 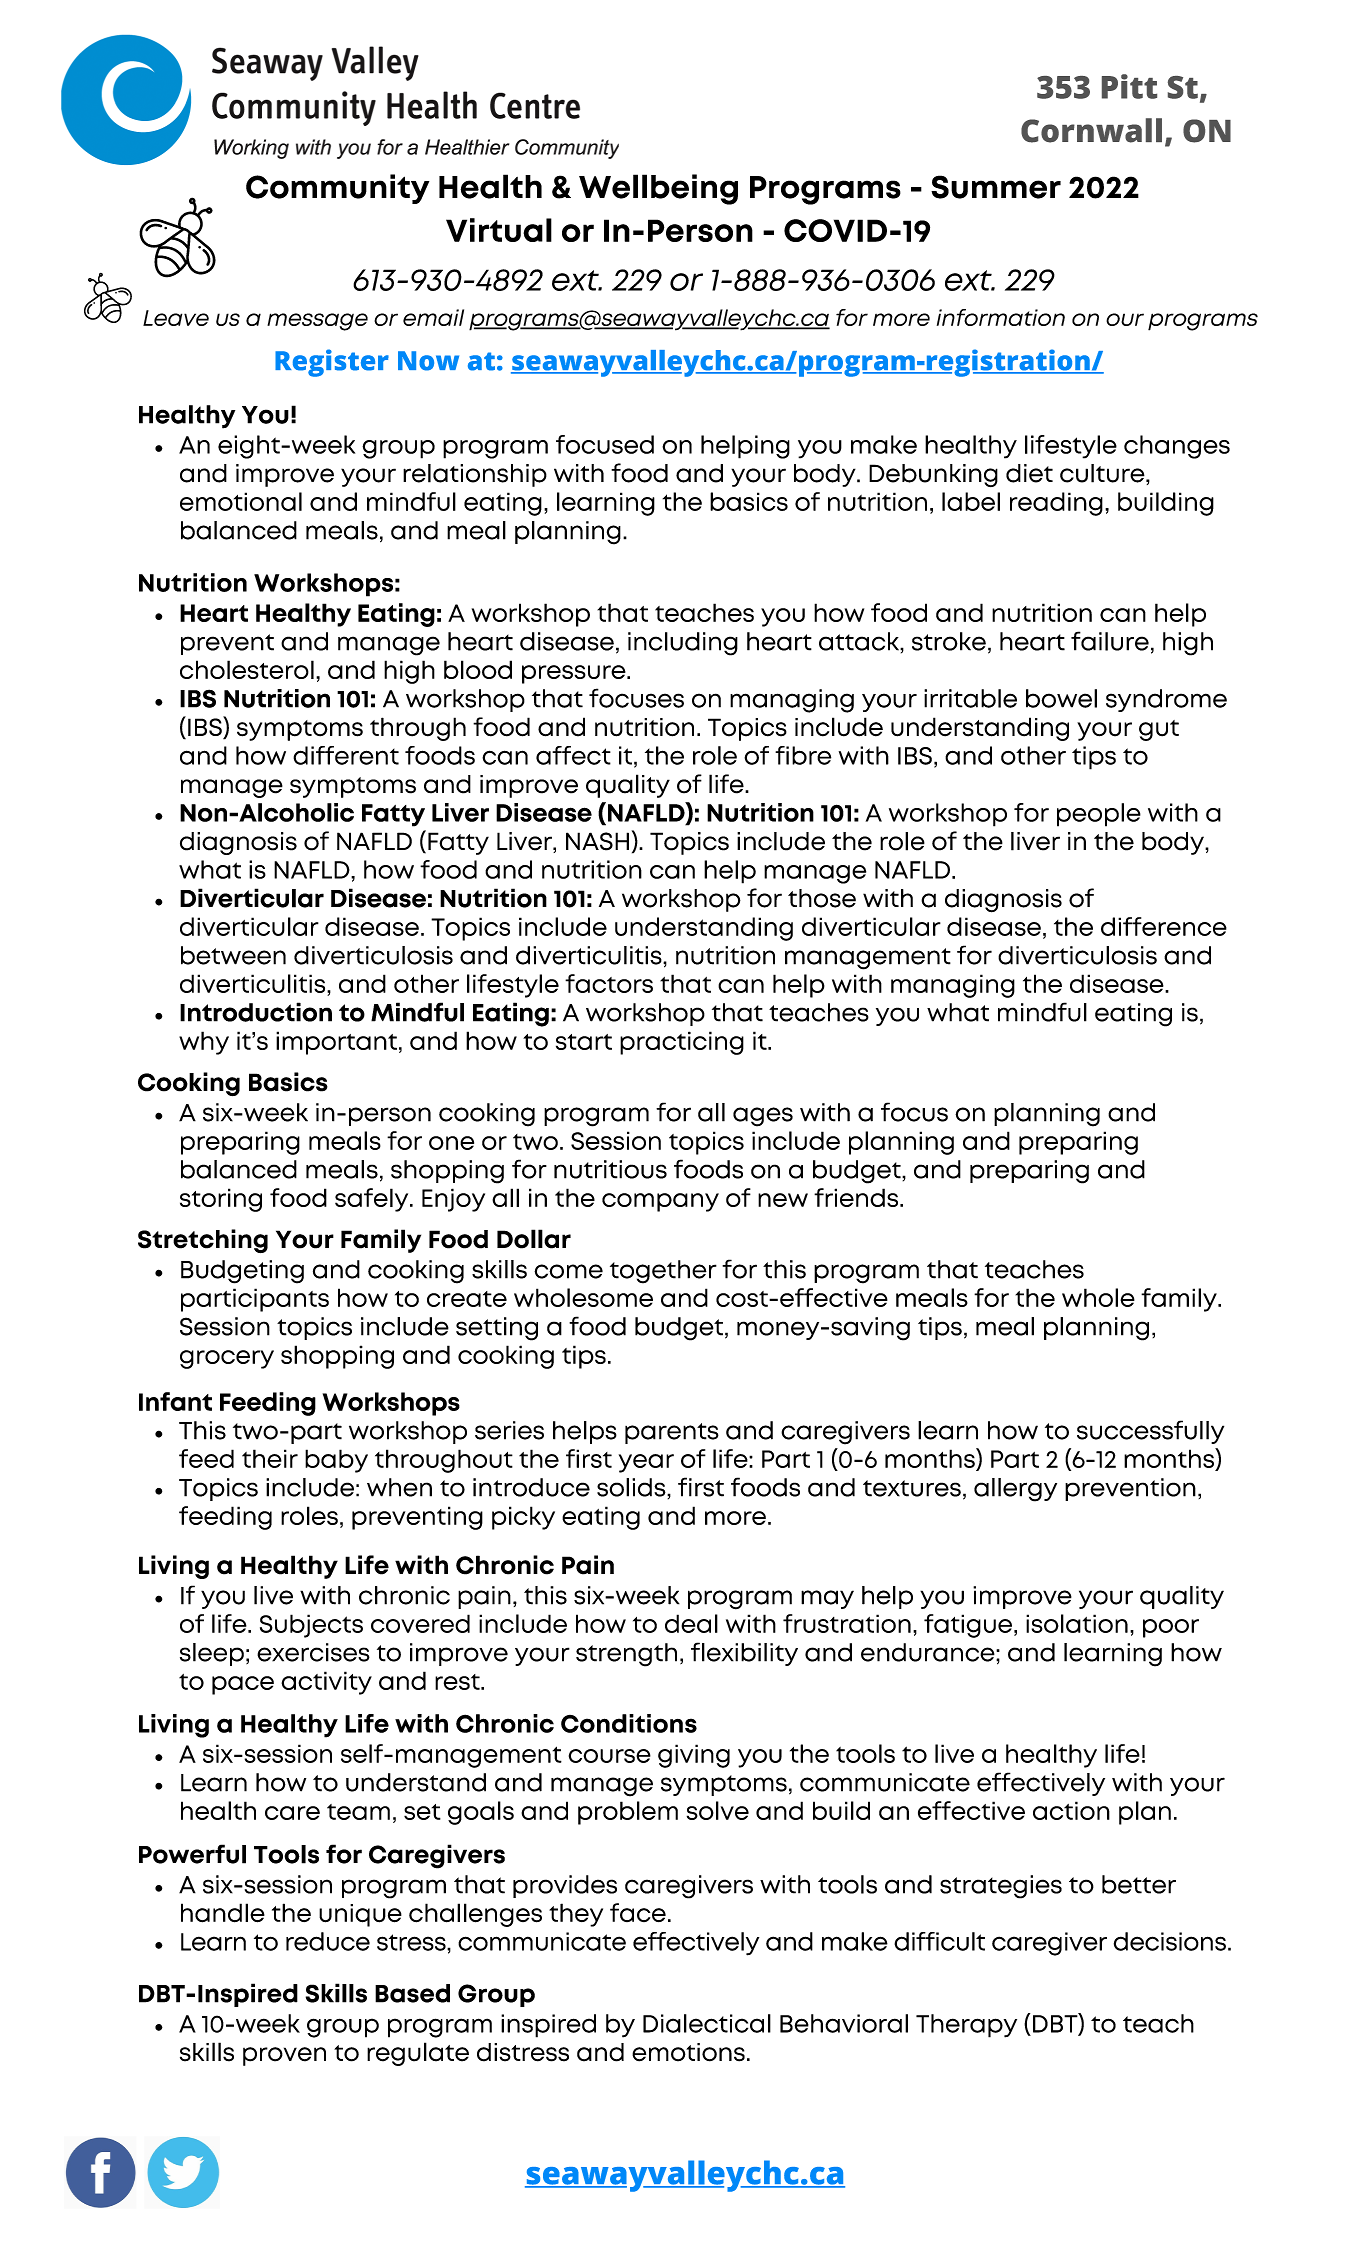 I want to click on practicing, so click(x=682, y=1043).
